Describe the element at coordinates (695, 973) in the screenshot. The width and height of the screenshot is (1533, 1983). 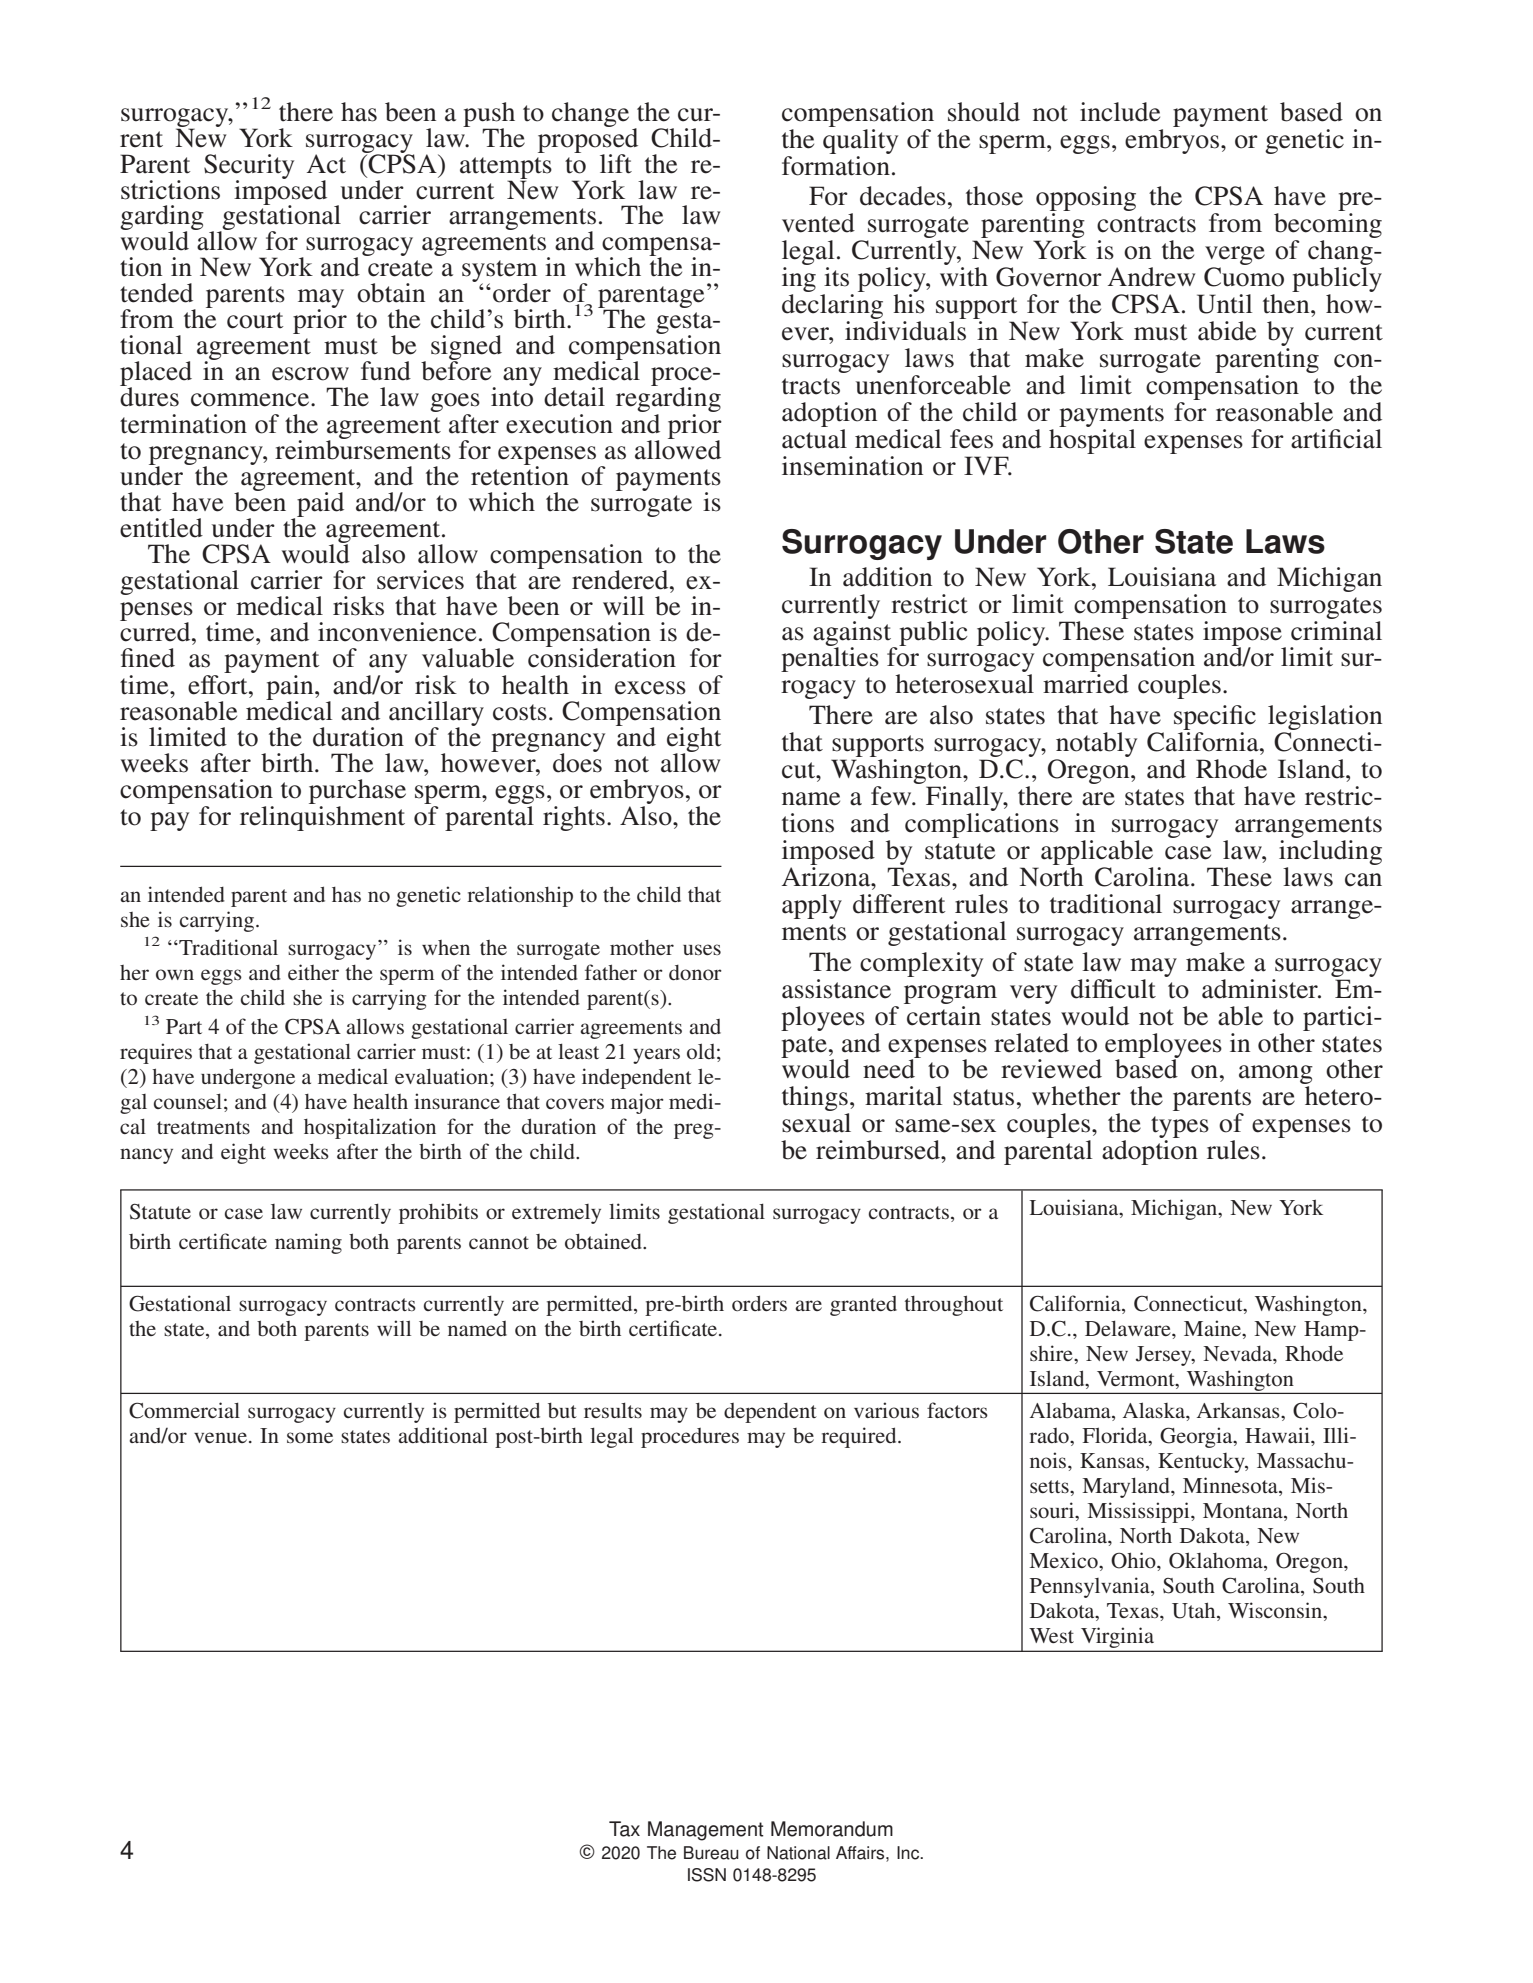
I see `donor` at that location.
